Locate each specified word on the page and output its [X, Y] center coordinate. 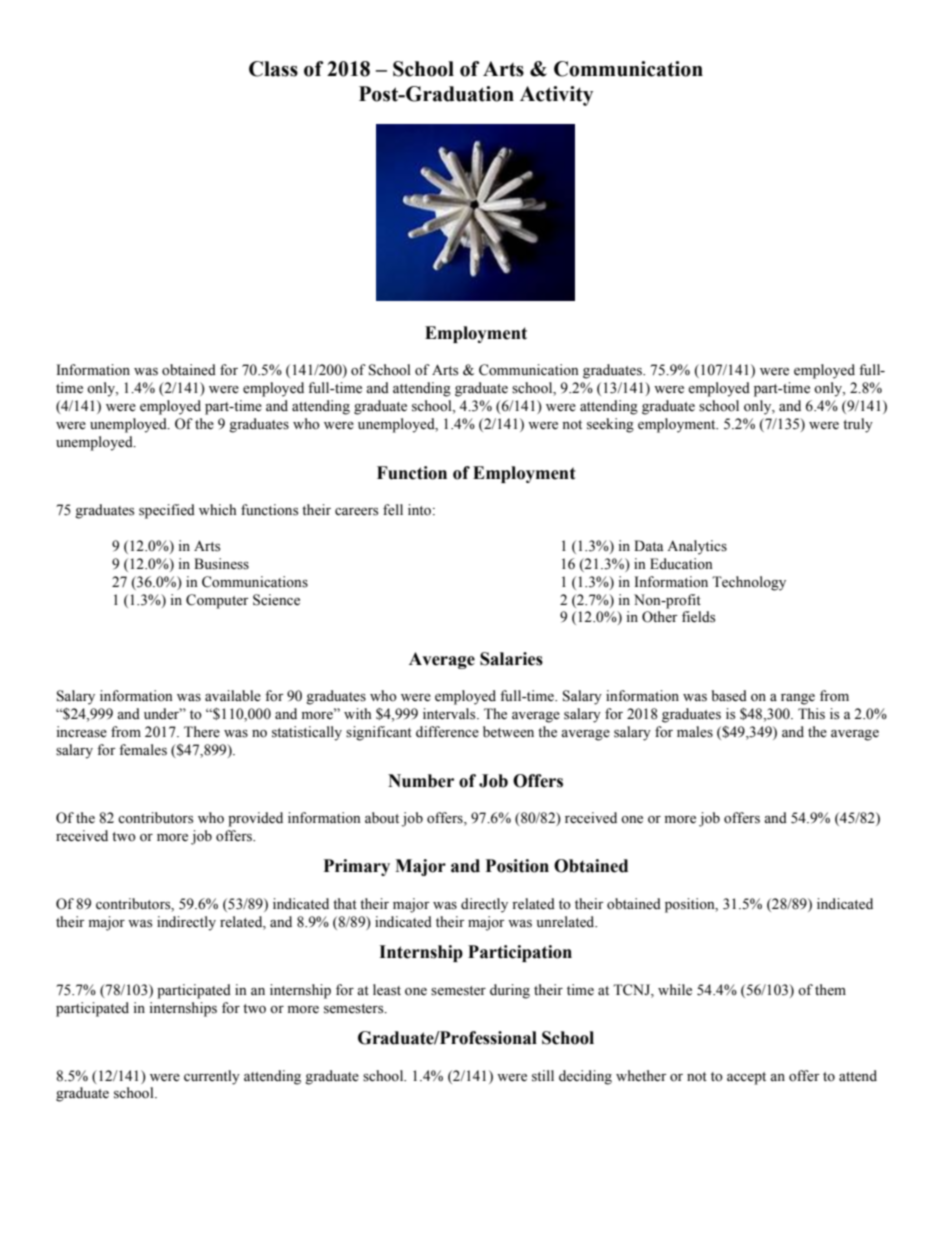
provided [255, 819]
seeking [610, 425]
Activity [556, 96]
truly [858, 425]
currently [212, 1077]
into [421, 510]
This [811, 714]
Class [273, 69]
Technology [749, 583]
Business [221, 564]
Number [421, 781]
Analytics [697, 547]
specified [167, 511]
